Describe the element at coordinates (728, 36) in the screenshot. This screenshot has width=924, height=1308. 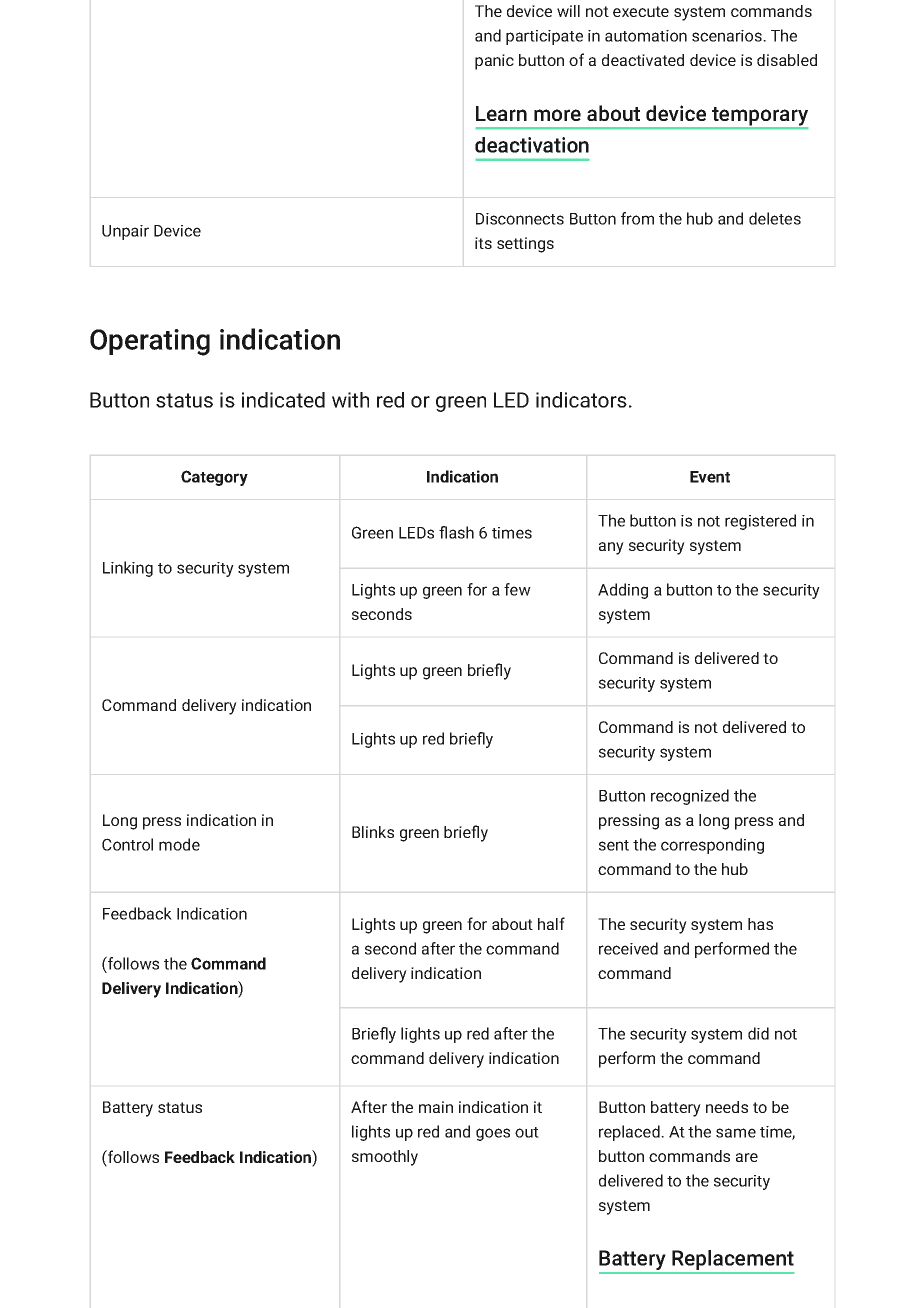
I see `scenarios` at that location.
